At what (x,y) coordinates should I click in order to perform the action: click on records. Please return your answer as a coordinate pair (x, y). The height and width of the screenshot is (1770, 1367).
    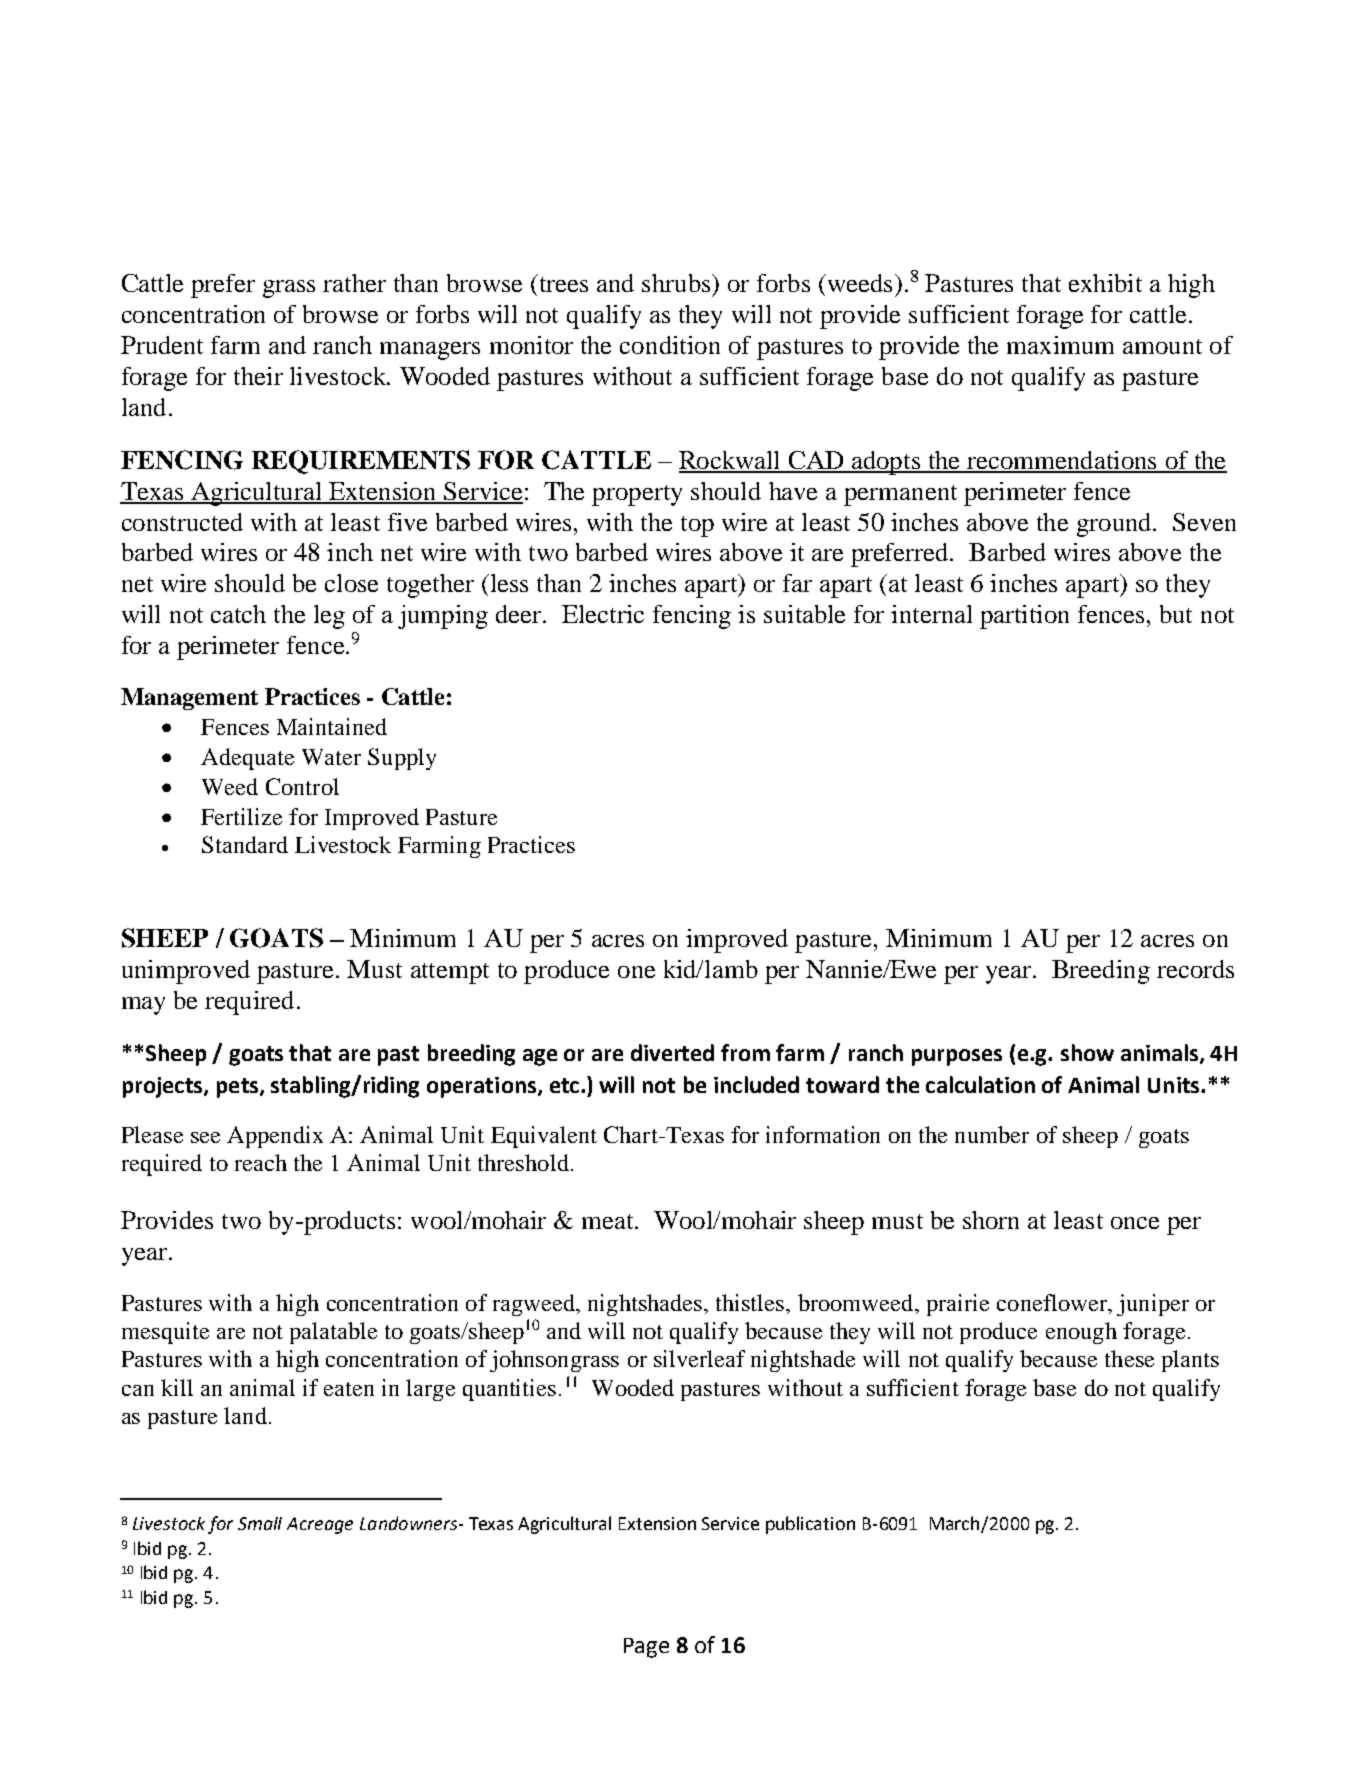
    Looking at the image, I should click on (1195, 969).
